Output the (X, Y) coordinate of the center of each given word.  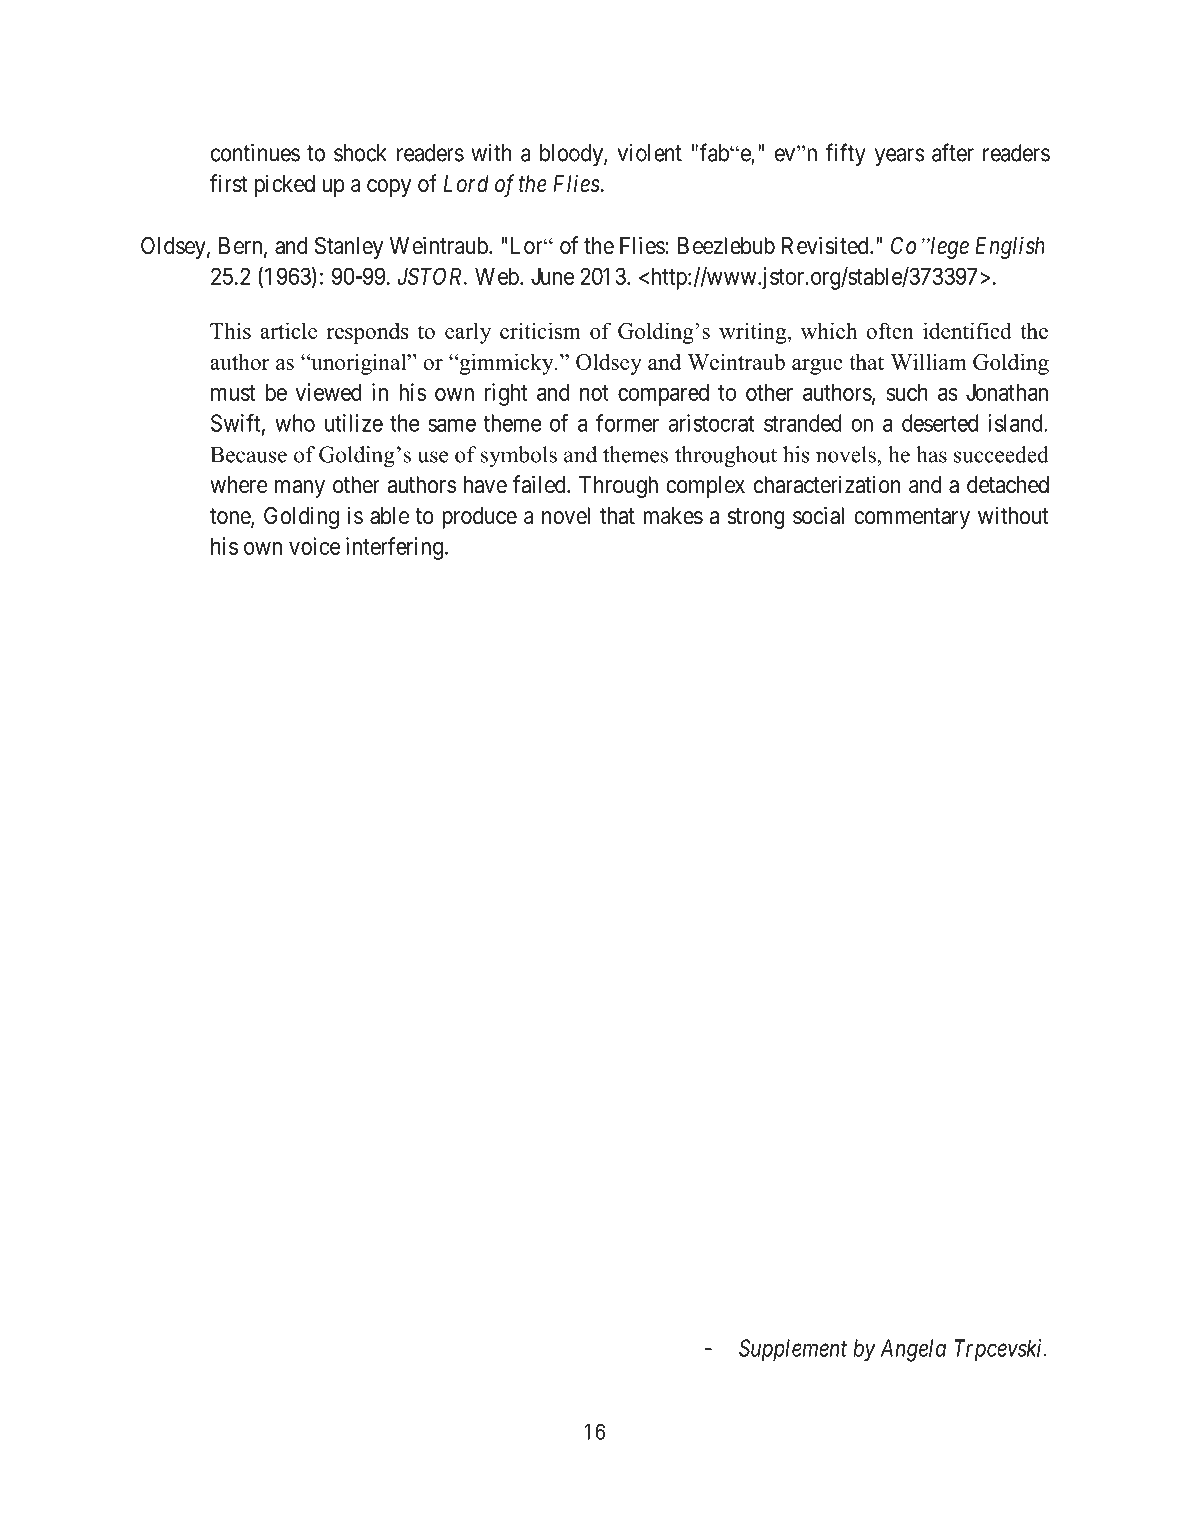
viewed (328, 392)
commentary (912, 518)
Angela (913, 1350)
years (899, 157)
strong (756, 518)
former (627, 422)
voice (314, 546)
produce (479, 518)
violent (650, 153)
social (818, 515)
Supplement (793, 1350)
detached (1008, 485)
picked (285, 185)
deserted (940, 423)
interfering (394, 548)
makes (673, 516)
